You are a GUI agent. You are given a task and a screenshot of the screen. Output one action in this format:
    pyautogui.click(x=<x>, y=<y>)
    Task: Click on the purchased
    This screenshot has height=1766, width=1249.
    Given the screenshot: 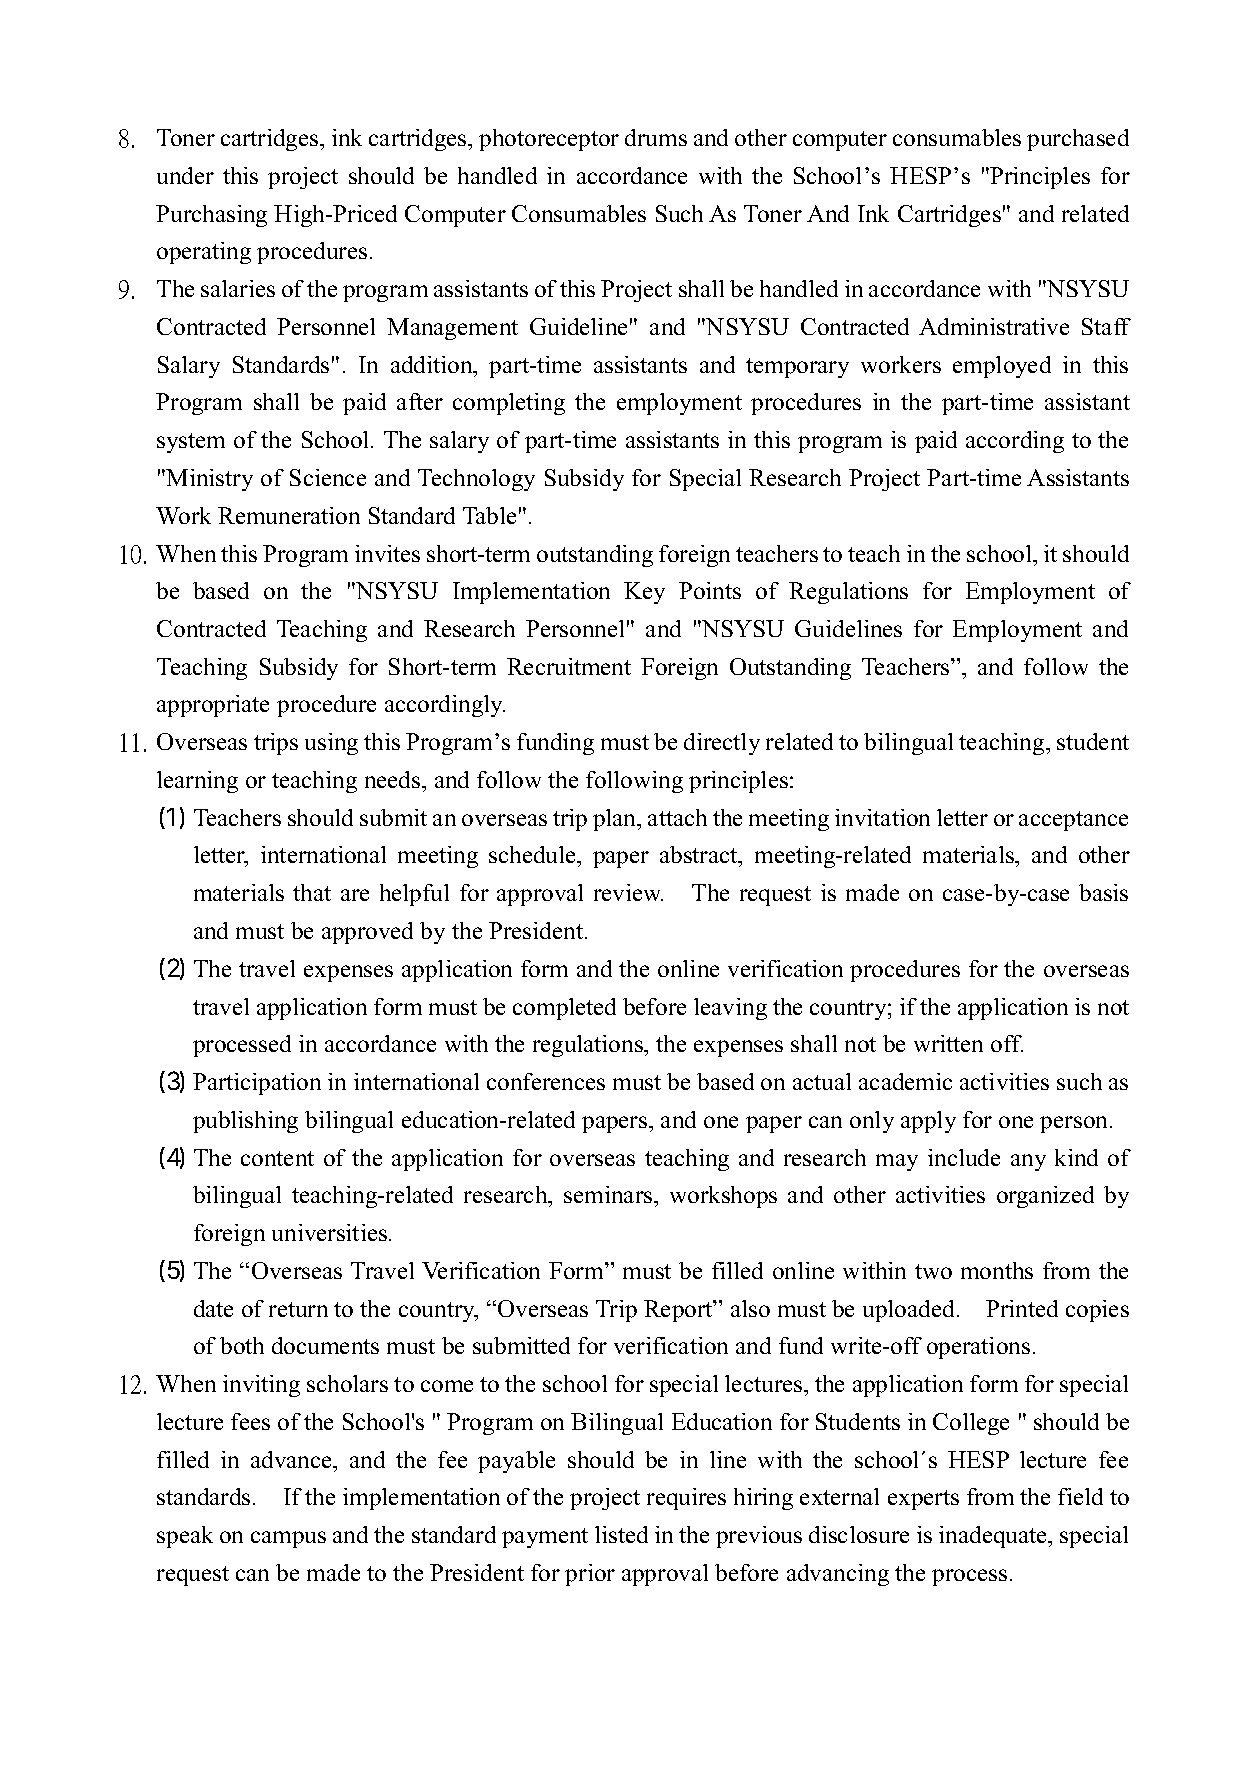 What is the action you would take?
    pyautogui.click(x=1078, y=140)
